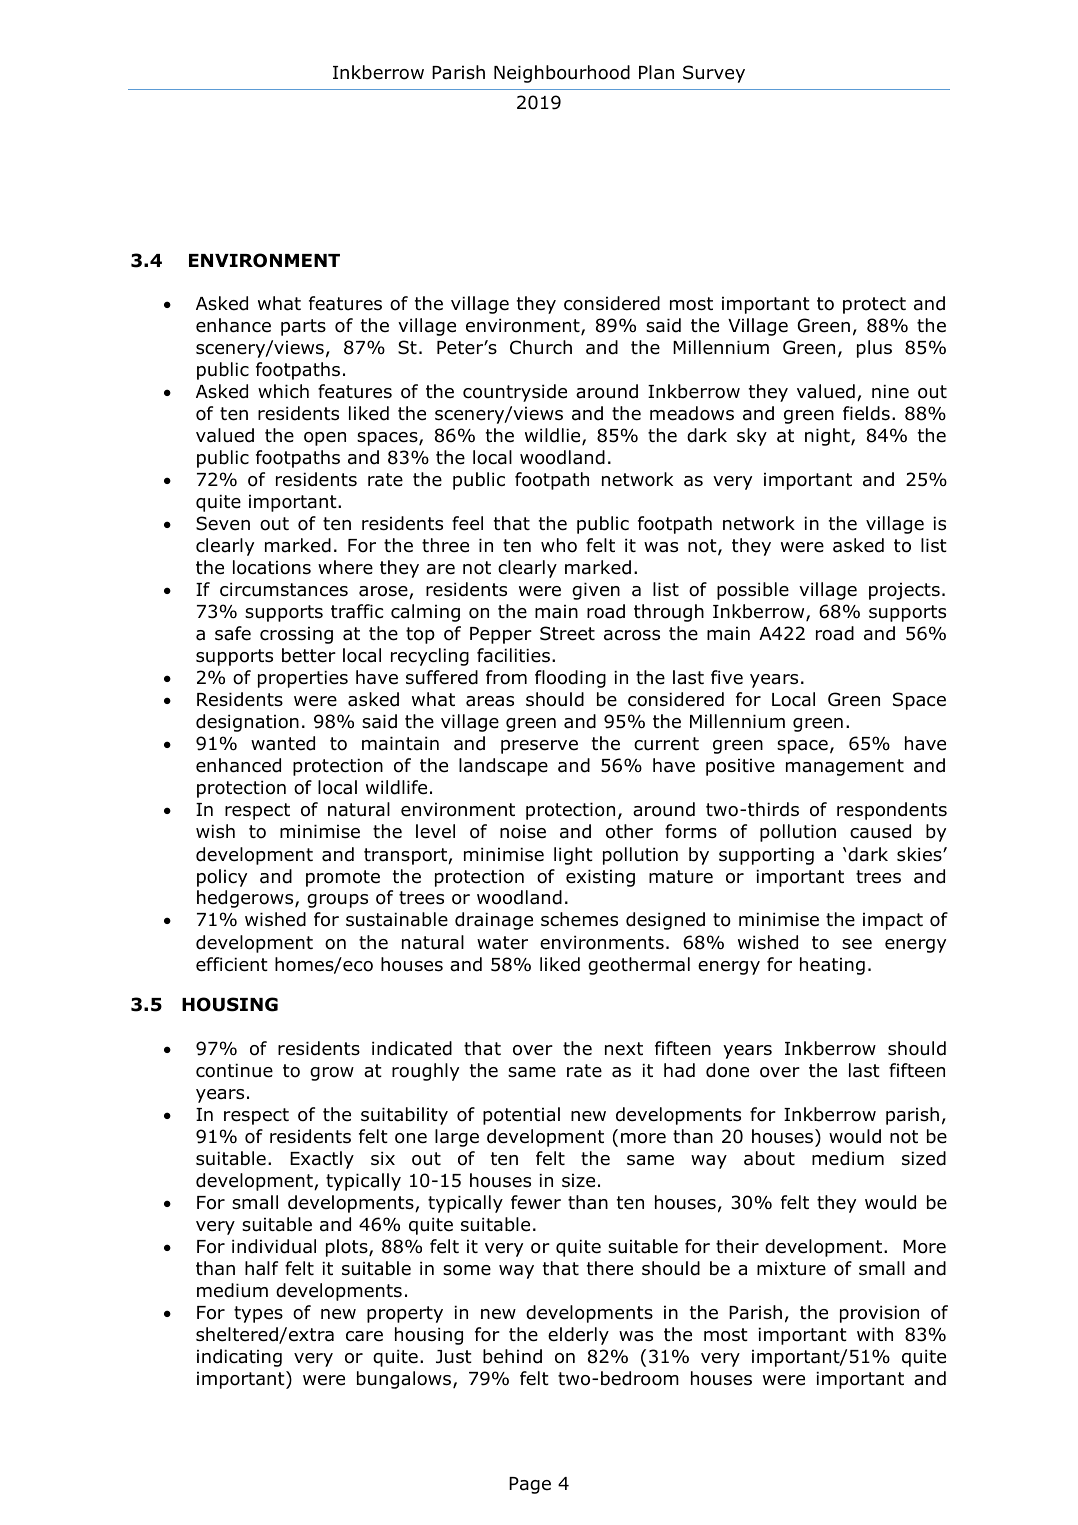 This image has width=1078, height=1525. I want to click on wanted, so click(283, 743).
